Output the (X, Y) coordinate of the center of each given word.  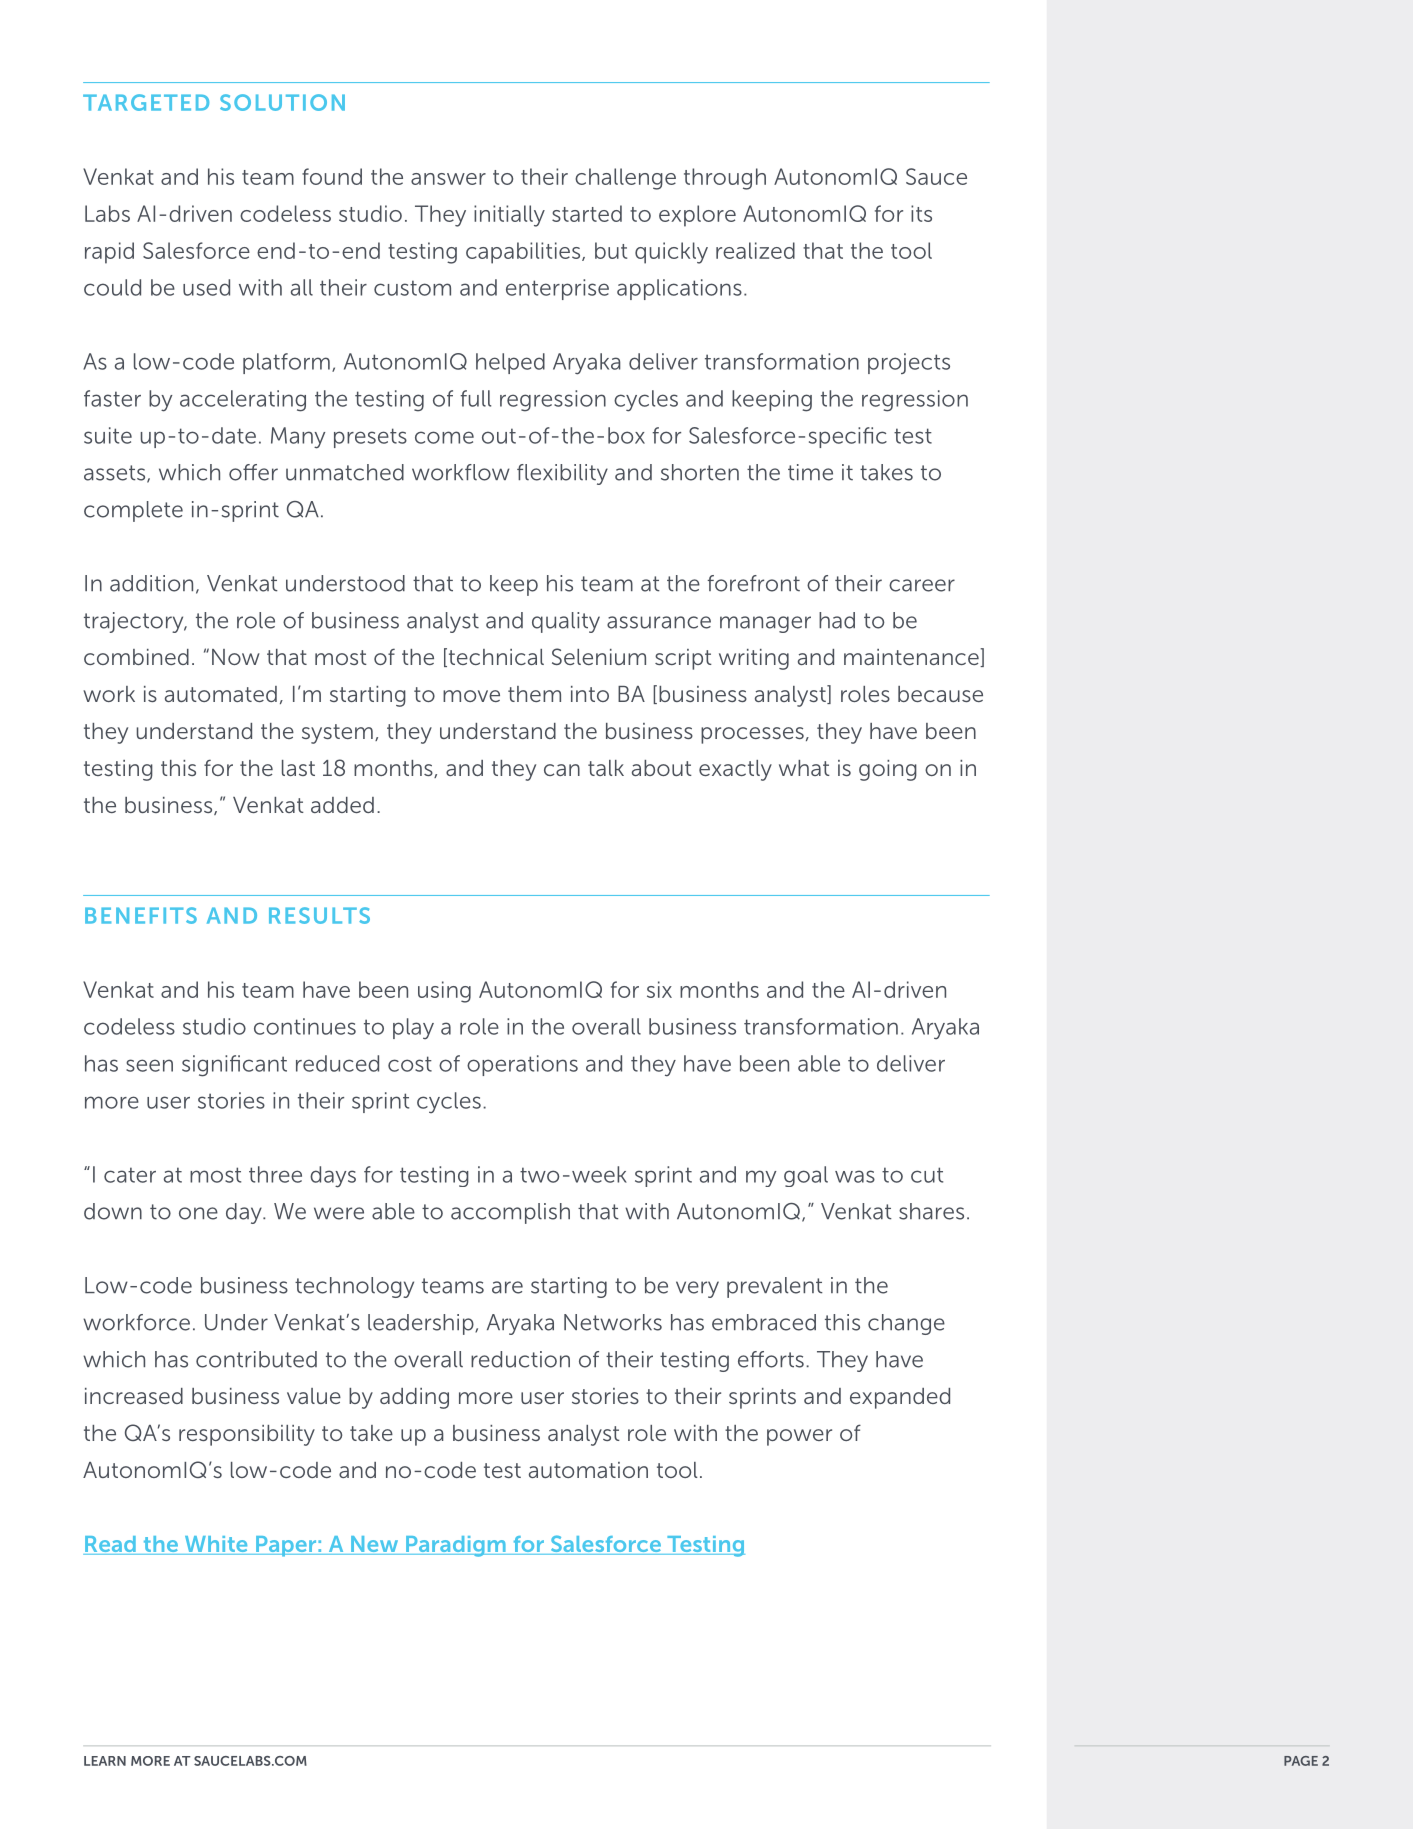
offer (253, 472)
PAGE (1301, 1761)
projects (909, 363)
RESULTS (319, 915)
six (659, 989)
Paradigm (456, 1546)
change (906, 1324)
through (725, 179)
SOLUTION (282, 102)
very (697, 1289)
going (888, 770)
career (922, 585)
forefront (753, 583)
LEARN (105, 1761)
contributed (256, 1359)
